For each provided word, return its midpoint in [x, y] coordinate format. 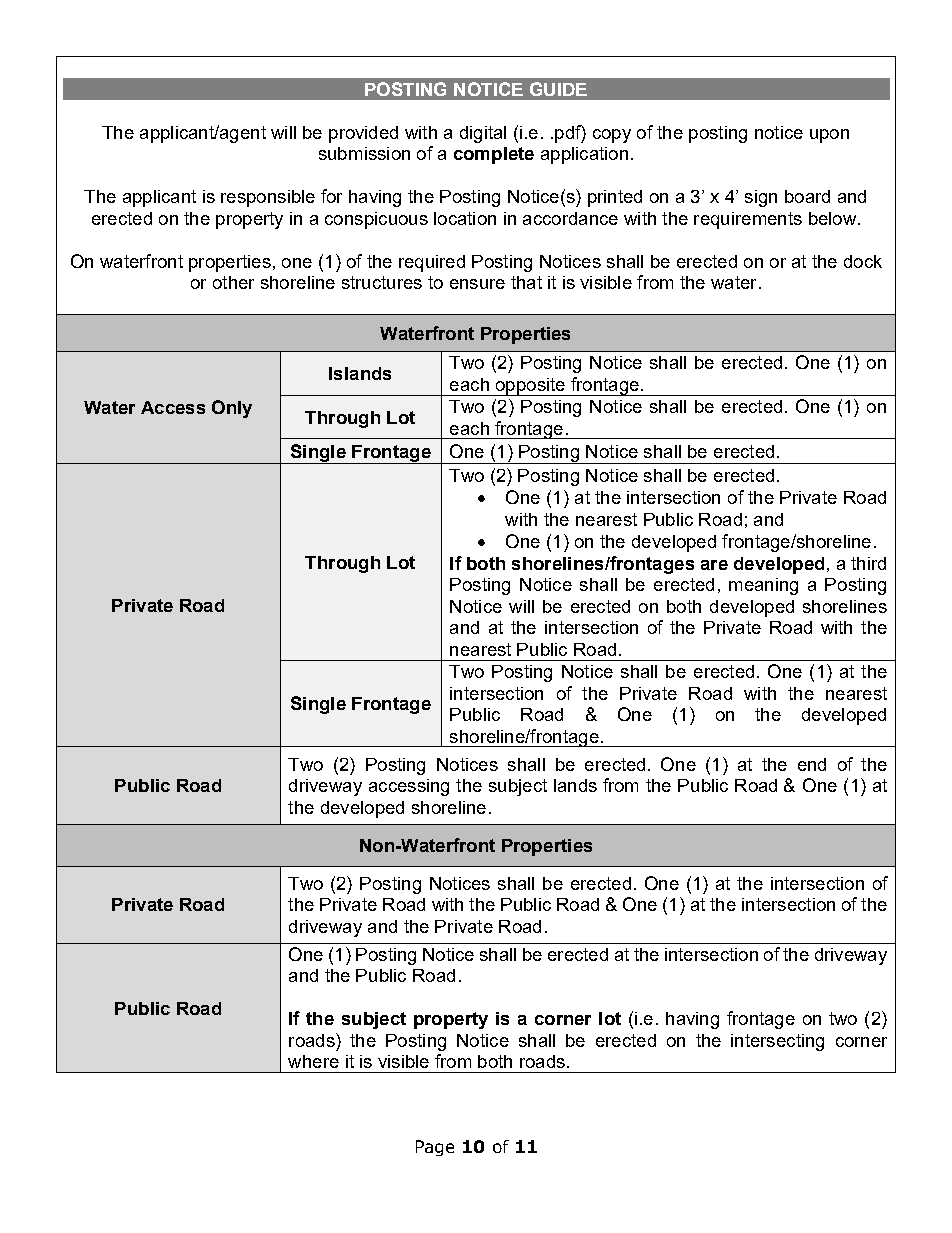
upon [829, 136]
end [812, 764]
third [868, 563]
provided [363, 134]
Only [232, 409]
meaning [763, 586]
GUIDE [558, 89]
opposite [530, 387]
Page [435, 1148]
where [313, 1061]
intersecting [777, 1042]
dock [863, 261]
